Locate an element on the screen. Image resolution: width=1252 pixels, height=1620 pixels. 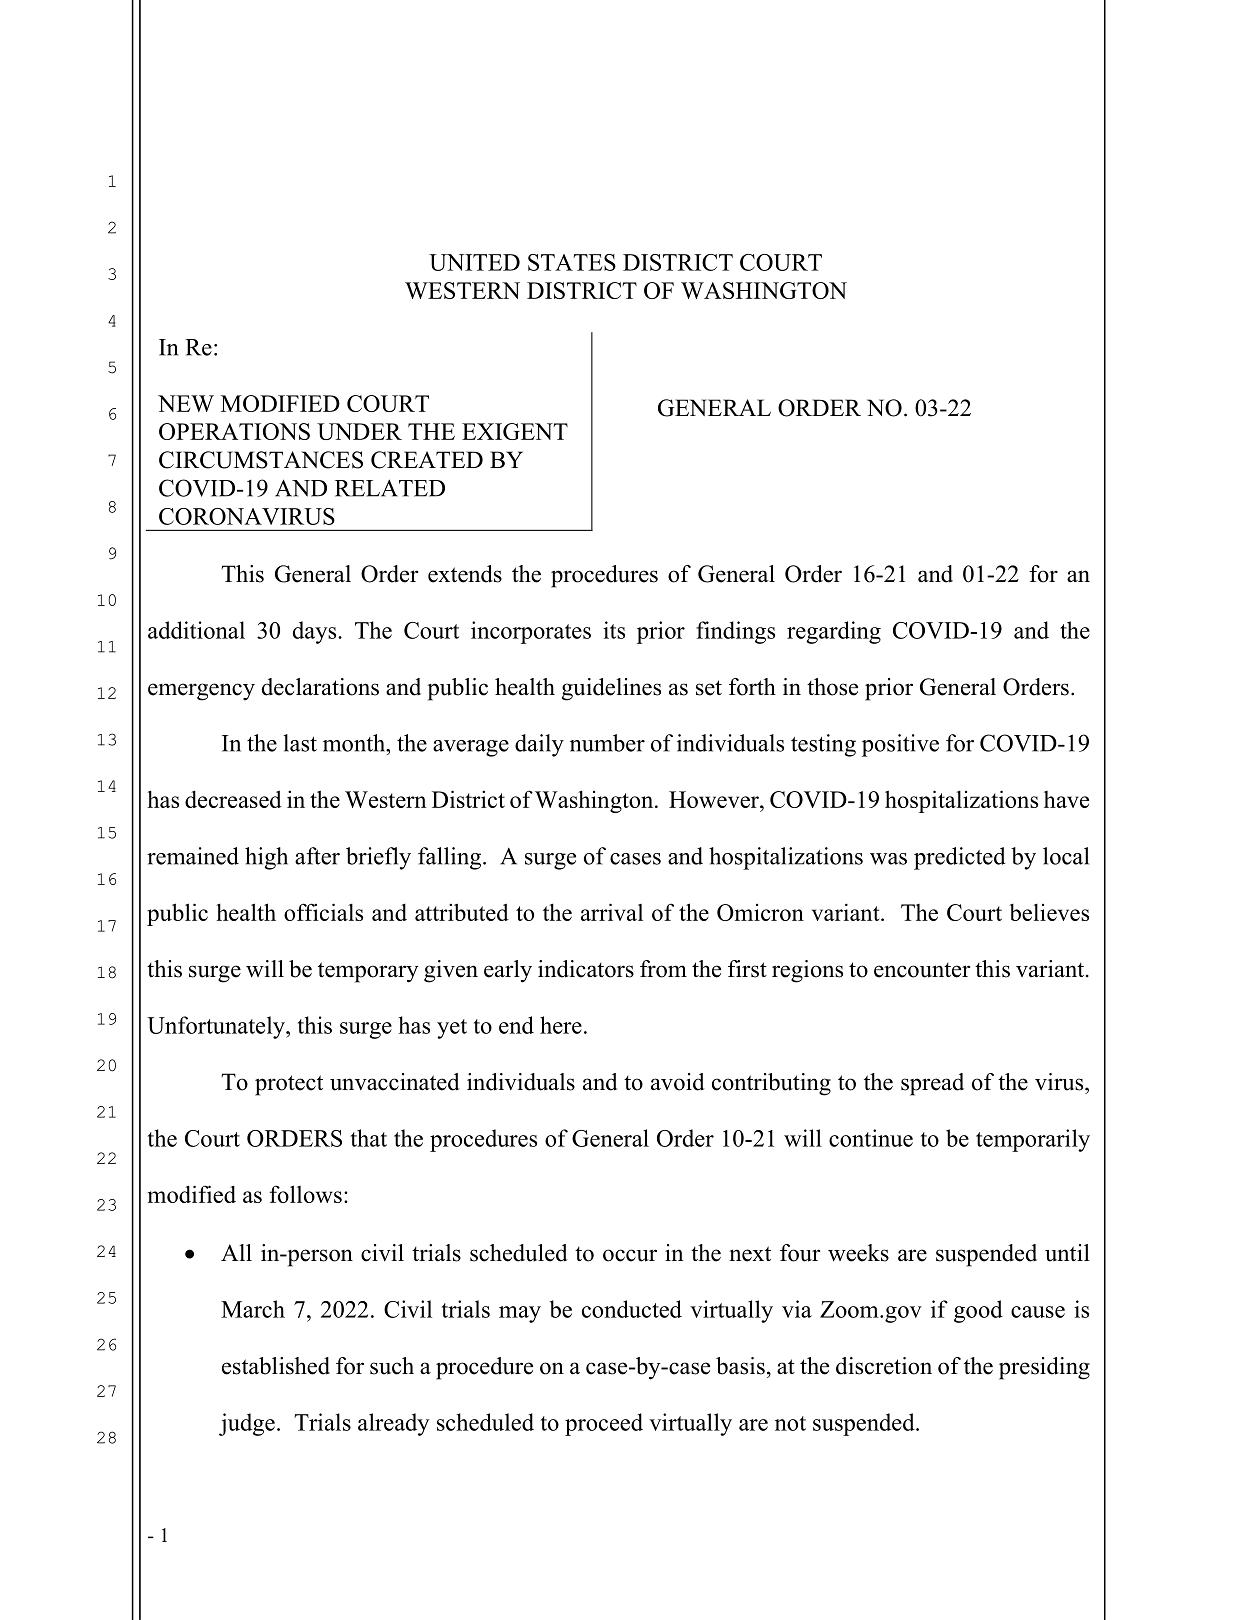
encounter is located at coordinates (922, 970).
